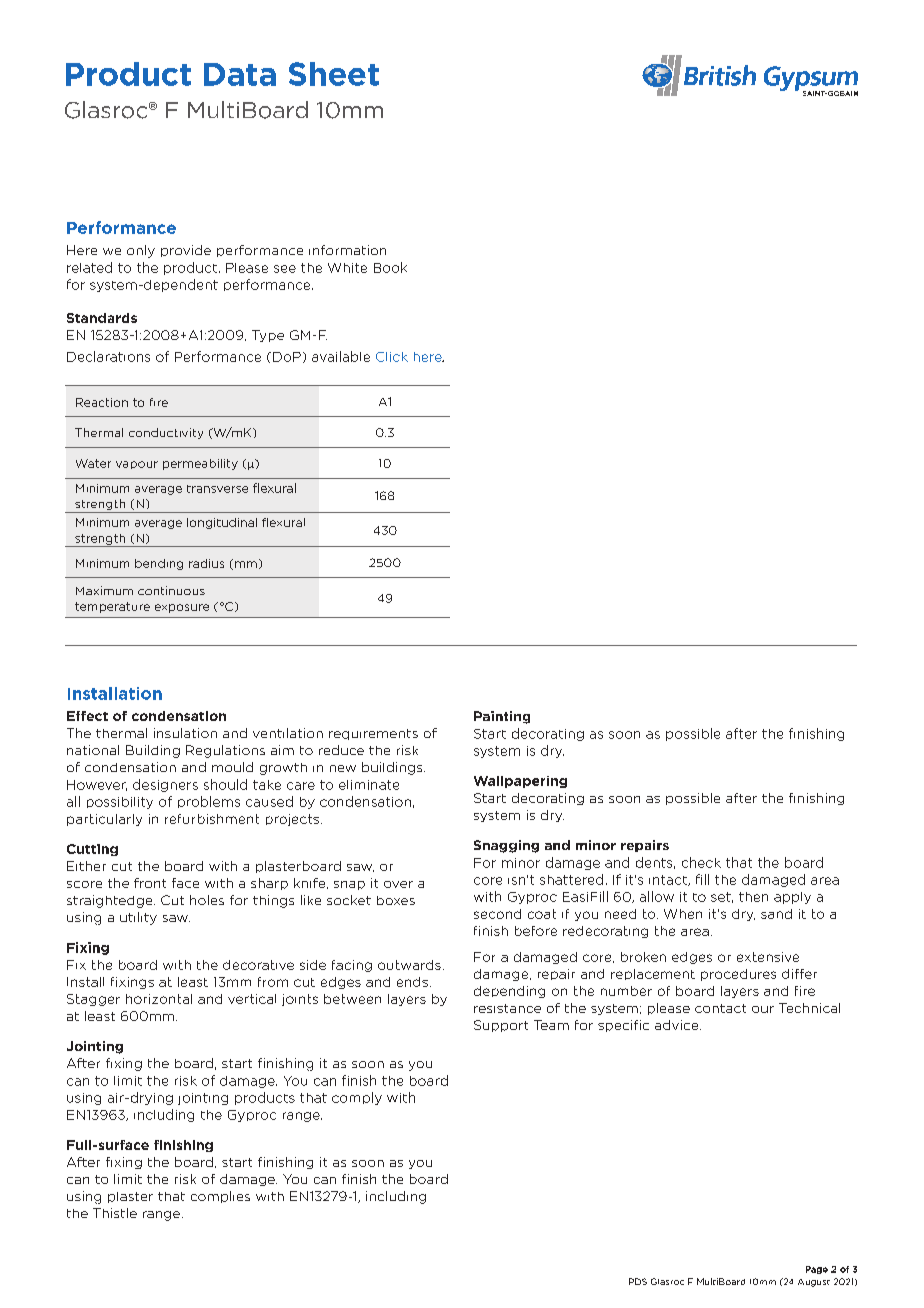 The image size is (924, 1308). Describe the element at coordinates (334, 74) in the screenshot. I see `Sheet` at that location.
